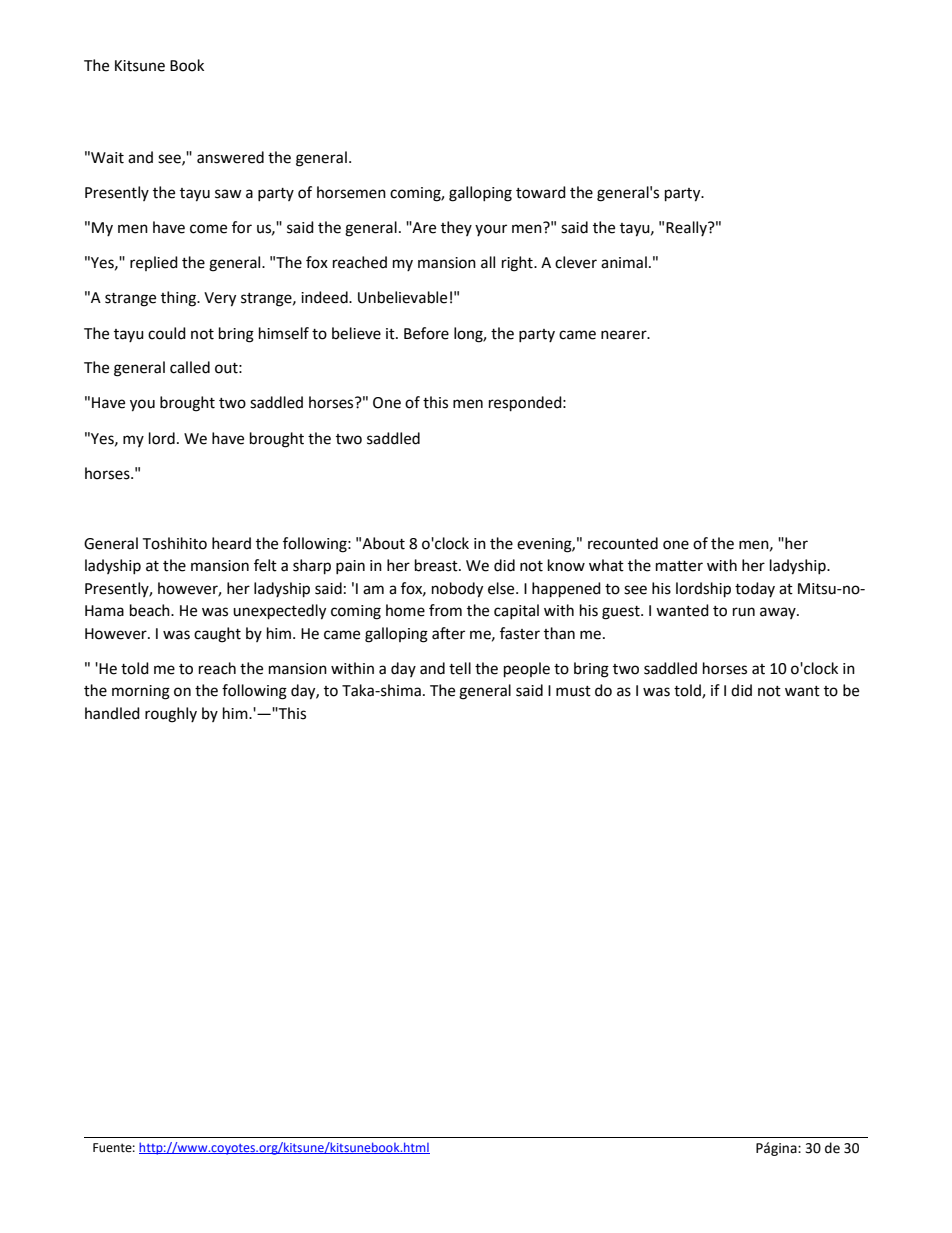 This screenshot has width=952, height=1233. I want to click on roughly, so click(171, 715).
